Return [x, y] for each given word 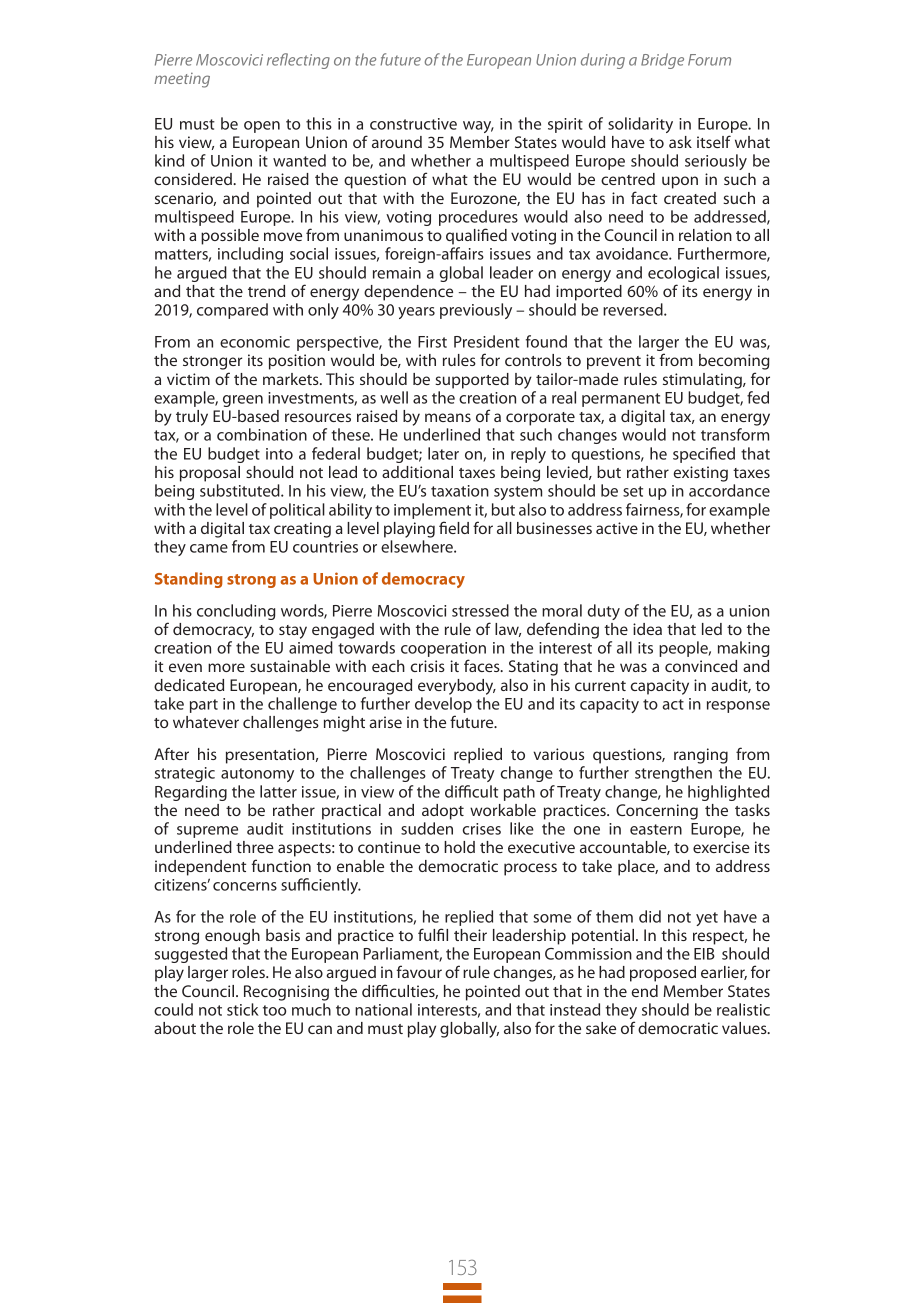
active [617, 528]
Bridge [662, 61]
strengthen [673, 774]
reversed [634, 309]
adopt [443, 812]
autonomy [257, 775]
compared [232, 311]
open [262, 127]
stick [243, 1009]
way [478, 127]
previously [476, 311]
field [454, 527]
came [209, 548]
